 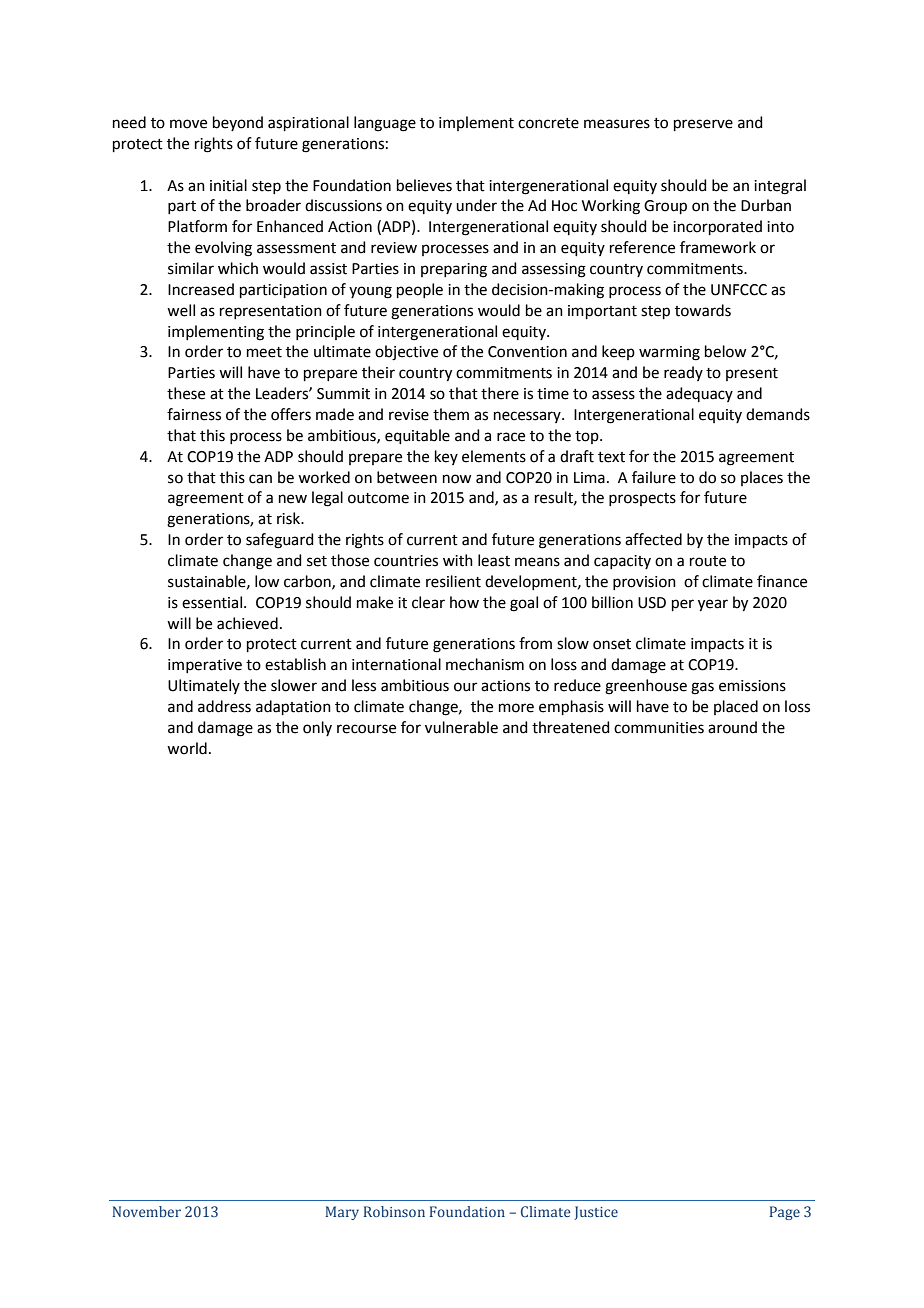 What do you see at coordinates (703, 125) in the screenshot?
I see `preserve` at bounding box center [703, 125].
